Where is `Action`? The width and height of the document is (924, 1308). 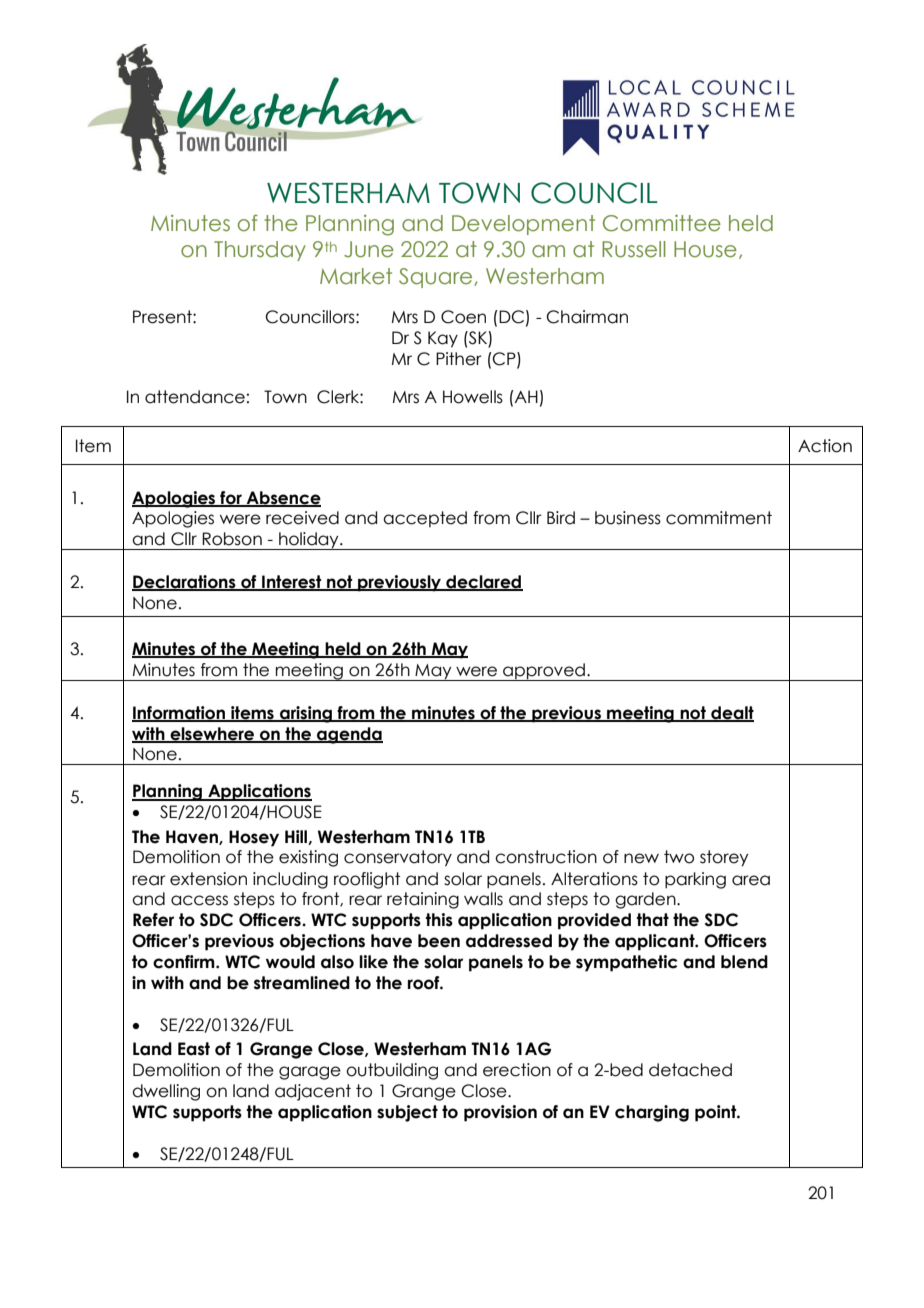
Action is located at coordinates (825, 446).
